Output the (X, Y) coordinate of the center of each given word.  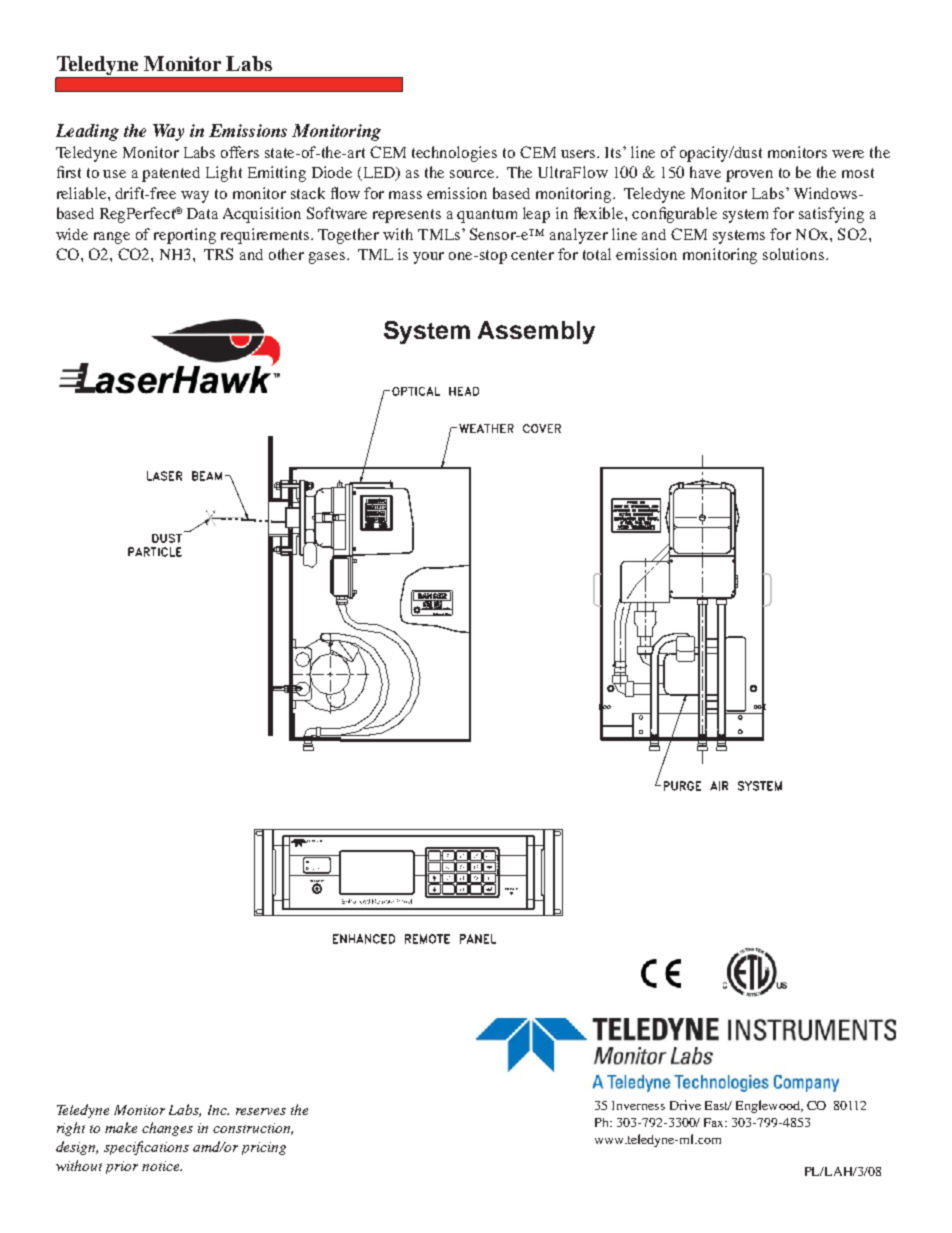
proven (749, 176)
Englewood (769, 1106)
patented (171, 174)
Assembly (536, 332)
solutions (793, 254)
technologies (454, 154)
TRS (218, 254)
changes (167, 1129)
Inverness (638, 1105)
